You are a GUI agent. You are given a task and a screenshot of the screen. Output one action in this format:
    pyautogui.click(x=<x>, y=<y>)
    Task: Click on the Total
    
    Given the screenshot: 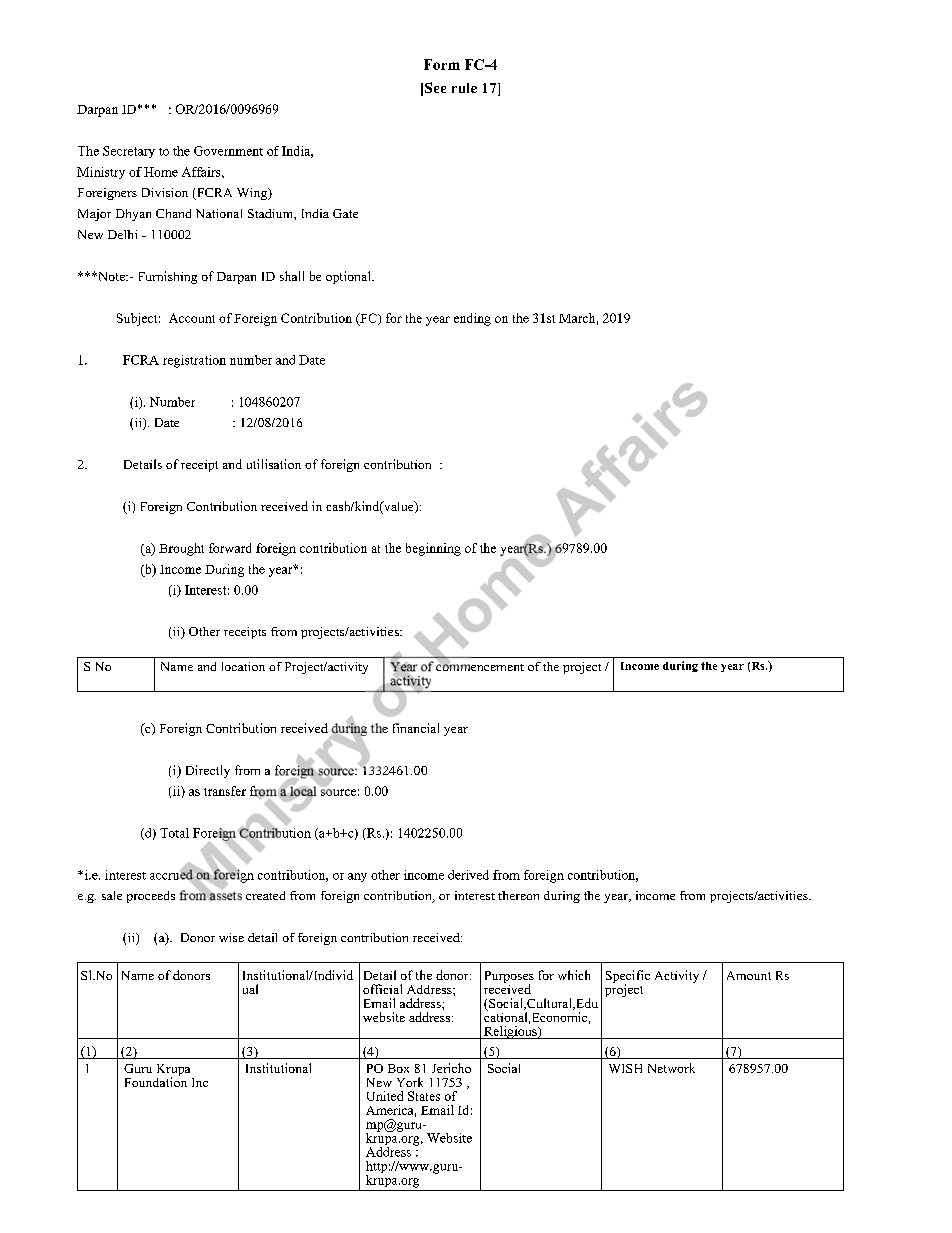 What is the action you would take?
    pyautogui.click(x=174, y=833)
